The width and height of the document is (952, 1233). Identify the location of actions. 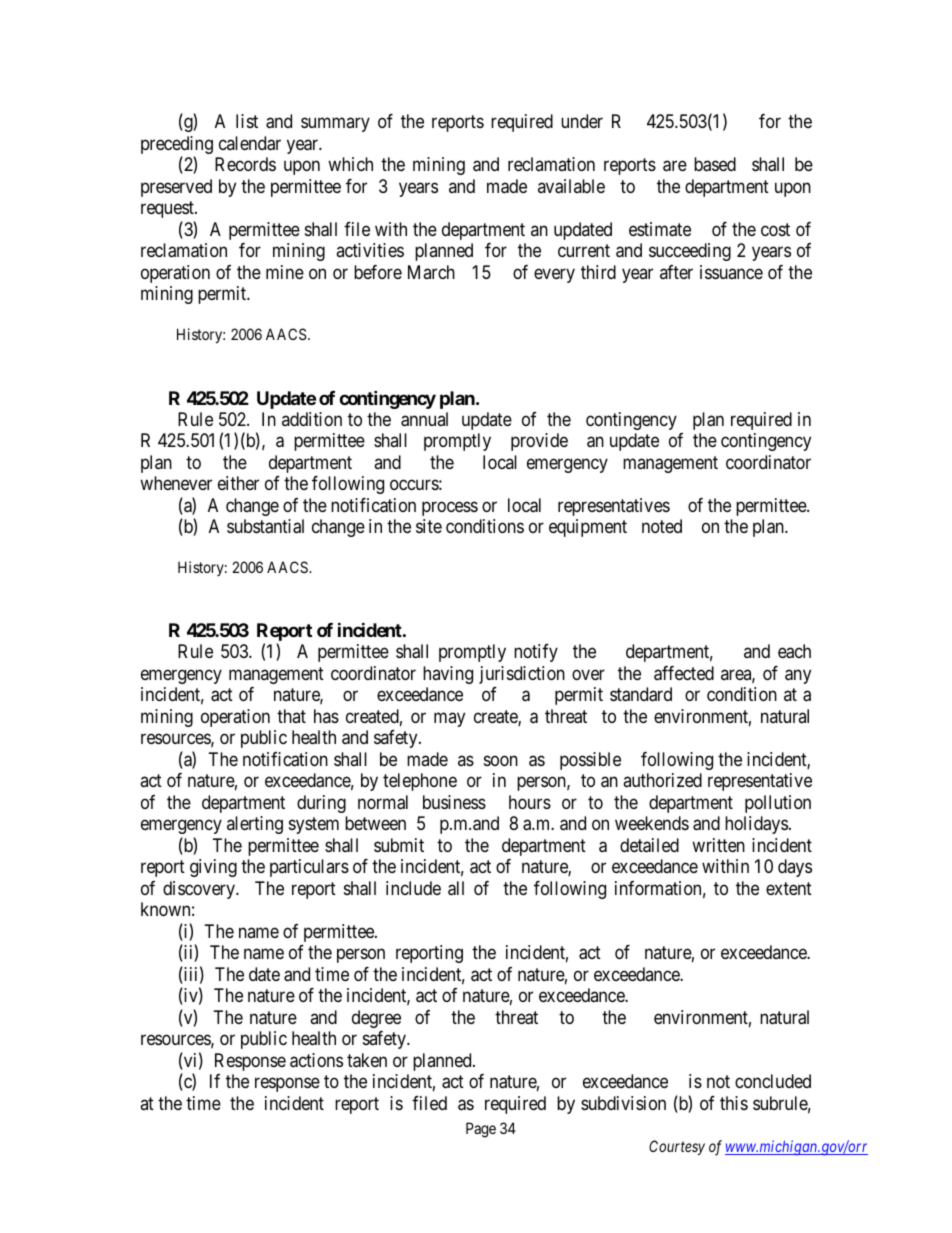
(316, 1060).
